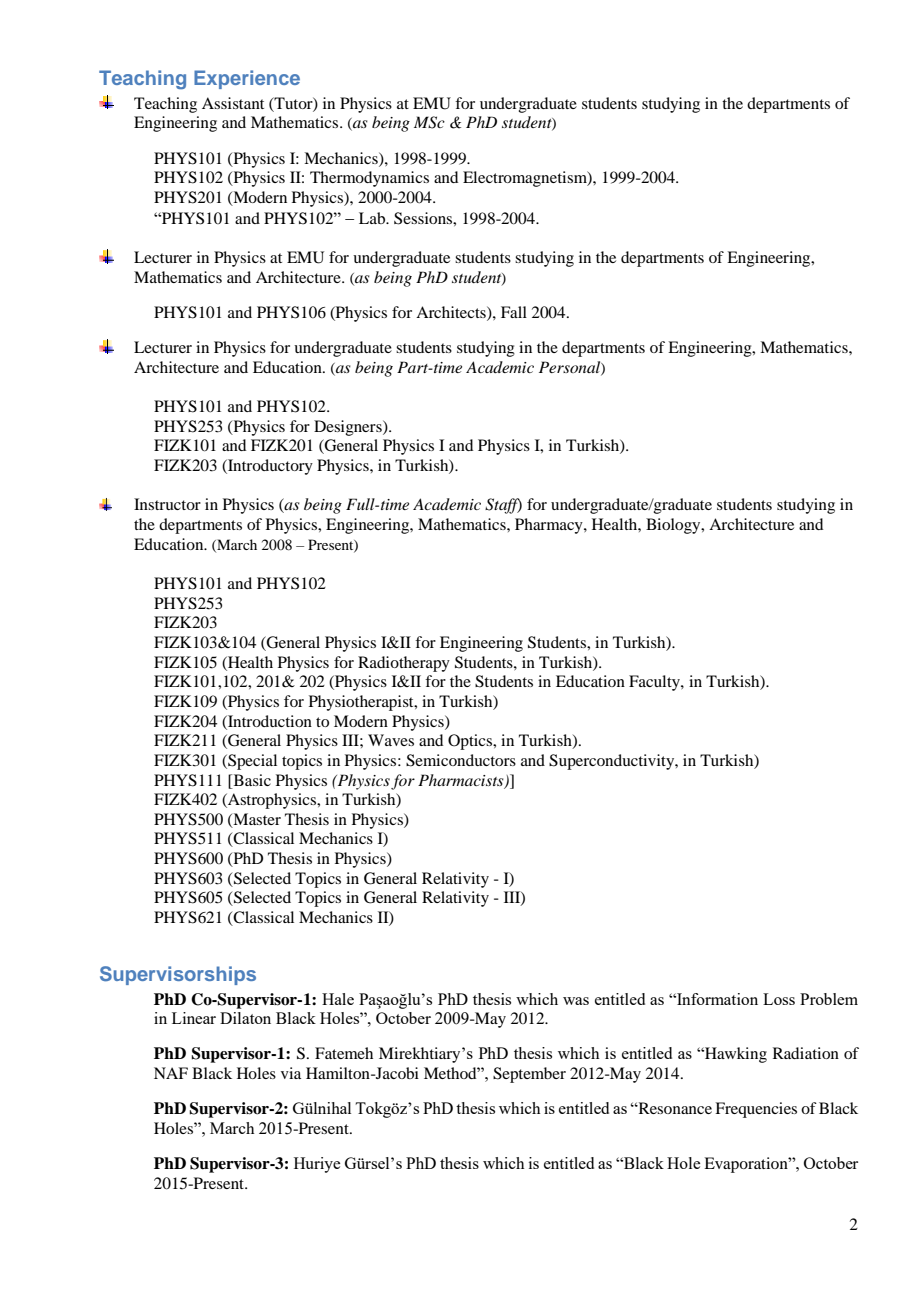  Describe the element at coordinates (167, 504) in the screenshot. I see `Instructor` at that location.
